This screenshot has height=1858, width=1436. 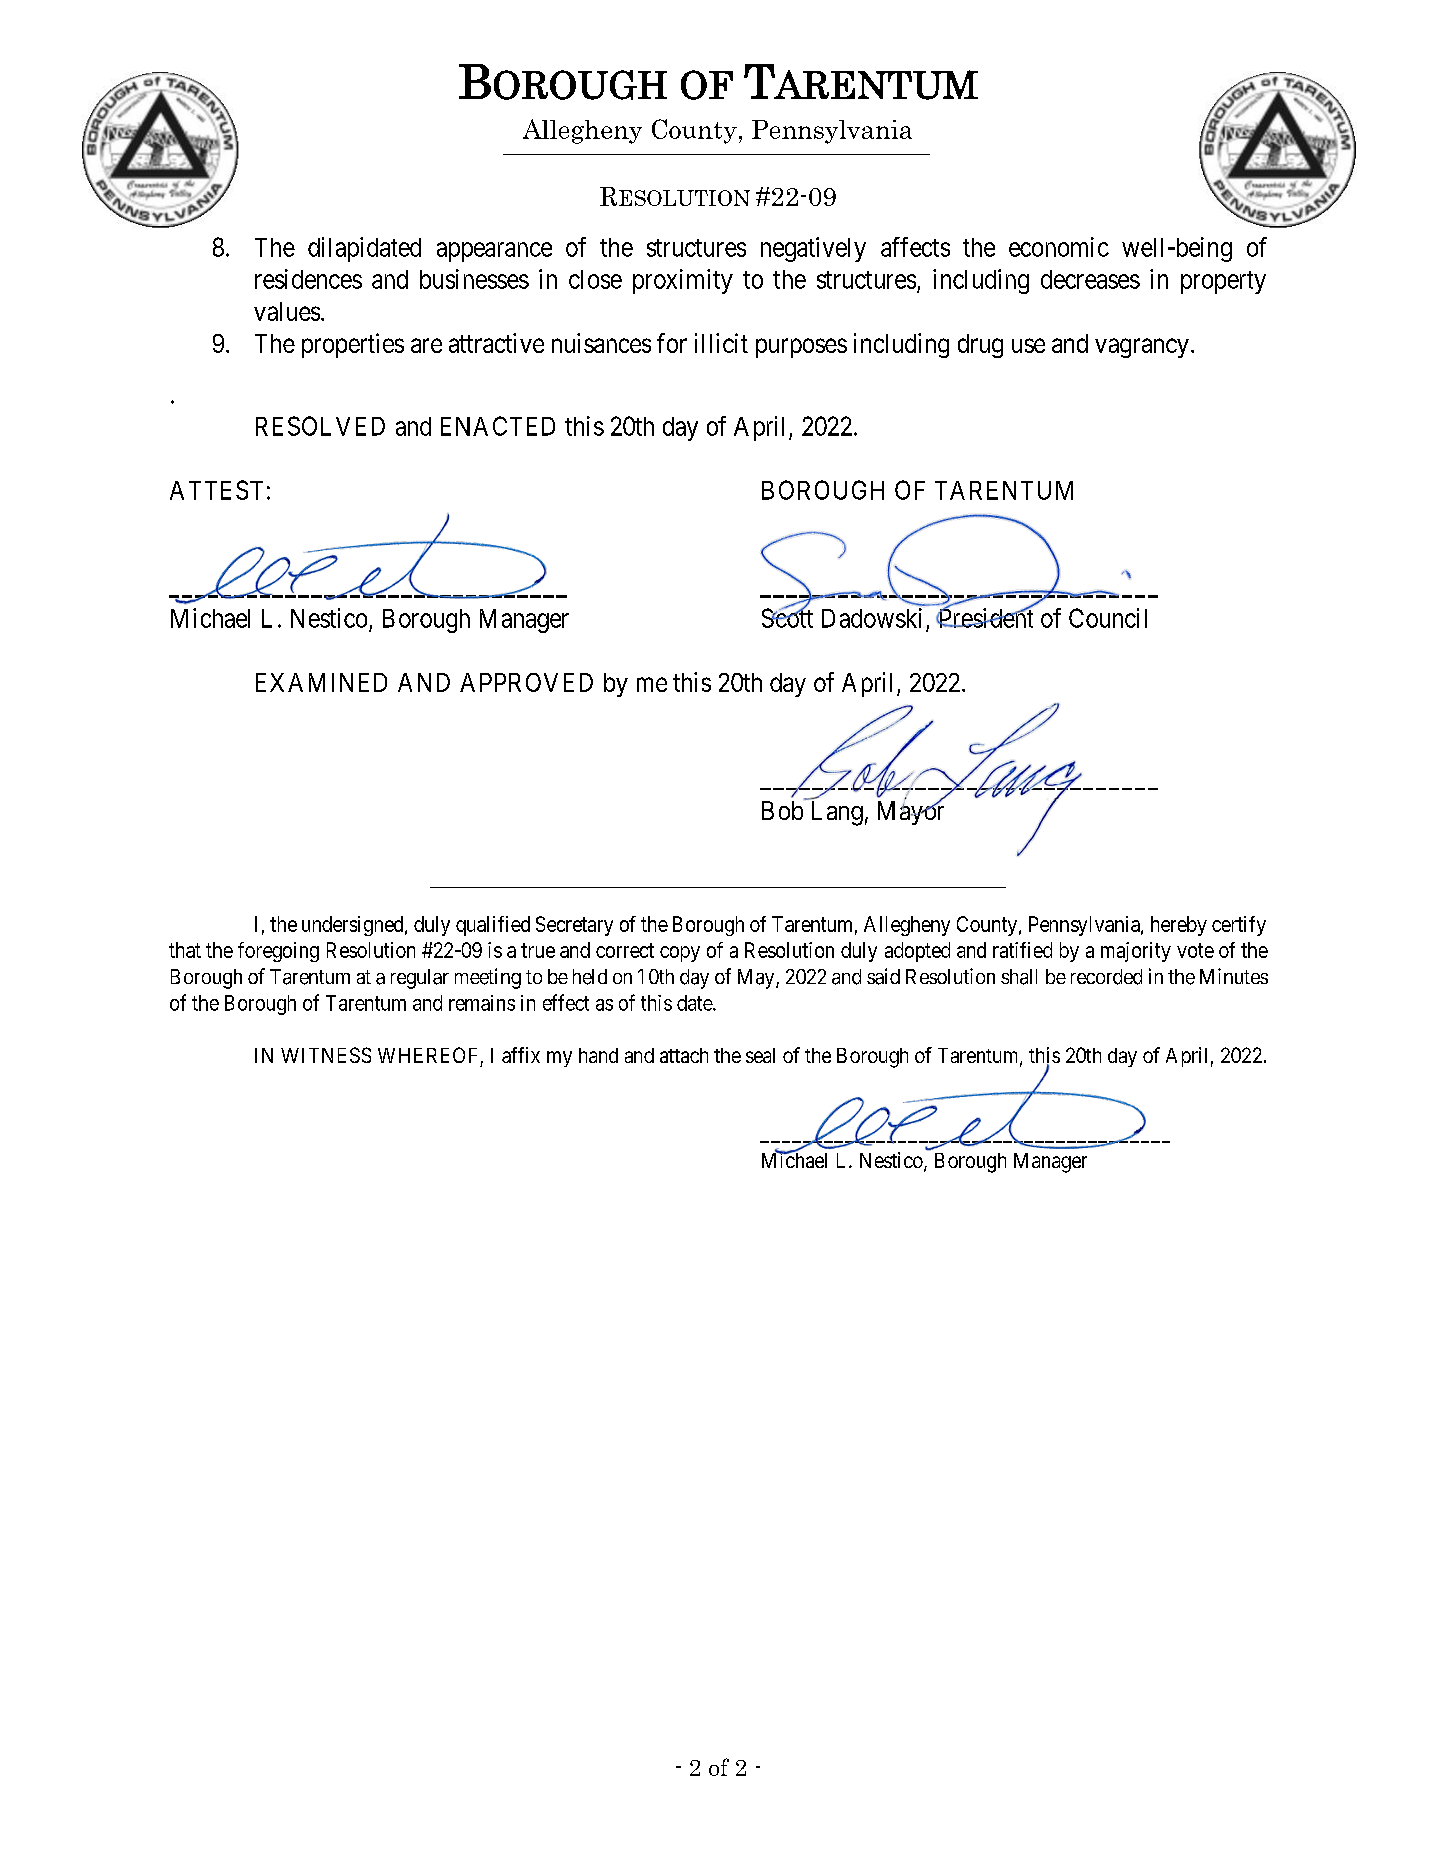 What do you see at coordinates (782, 810) in the screenshot?
I see `Bob` at bounding box center [782, 810].
